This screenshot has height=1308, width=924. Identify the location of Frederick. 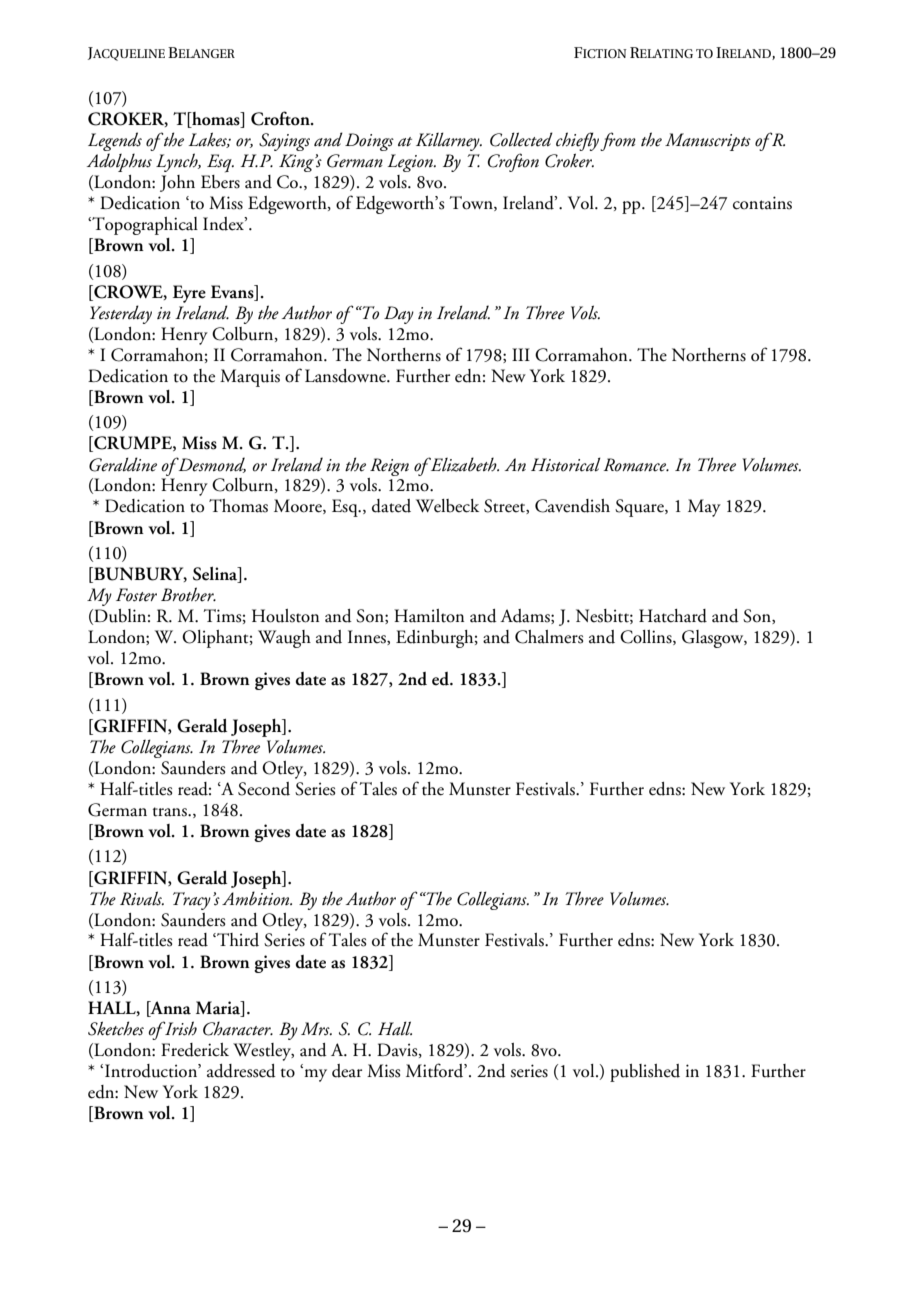
(195, 1050).
